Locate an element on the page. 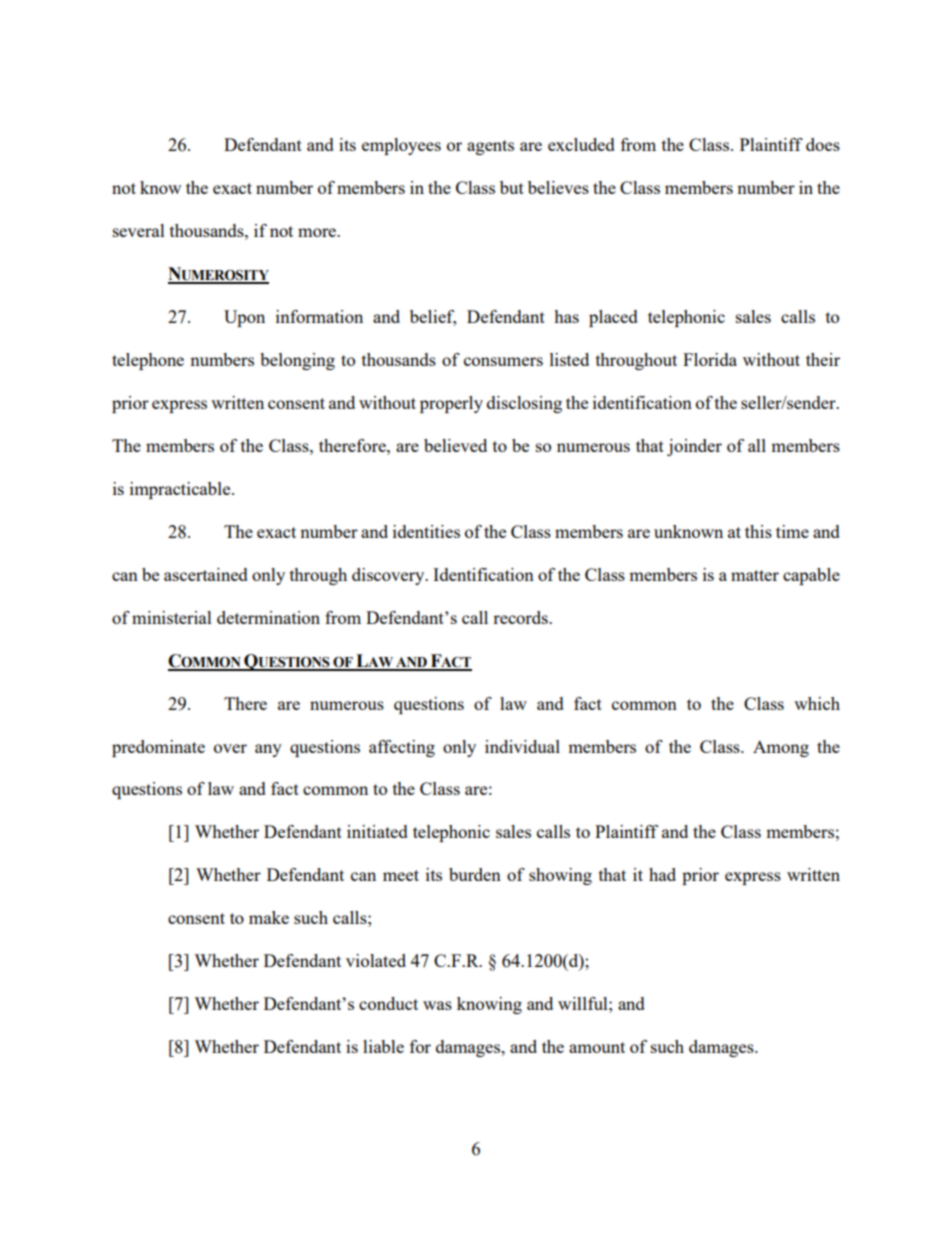 The width and height of the page is (952, 1233). make is located at coordinates (269, 917).
